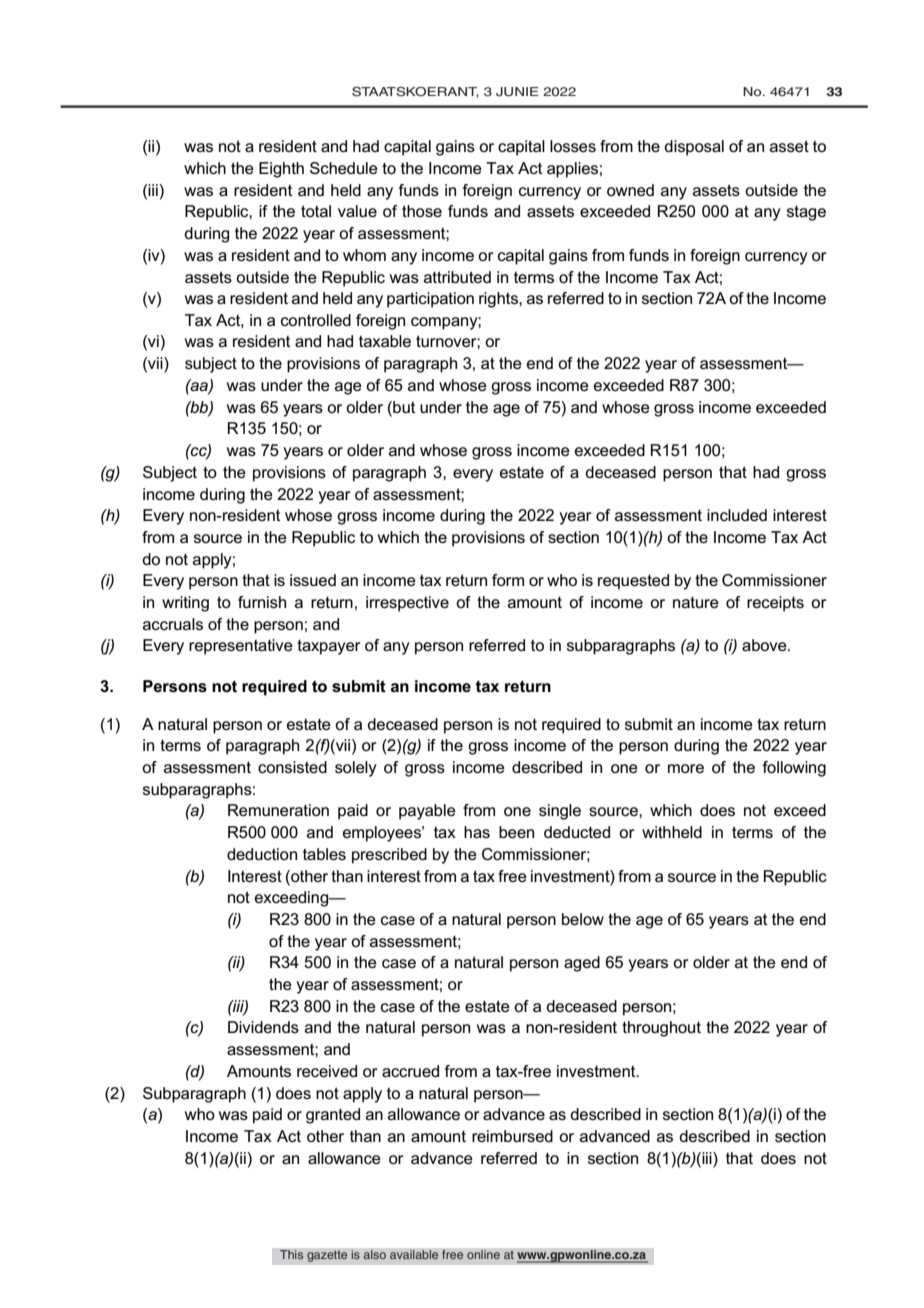 The height and width of the page is (1308, 924). What do you see at coordinates (241, 647) in the page?
I see `representative` at bounding box center [241, 647].
